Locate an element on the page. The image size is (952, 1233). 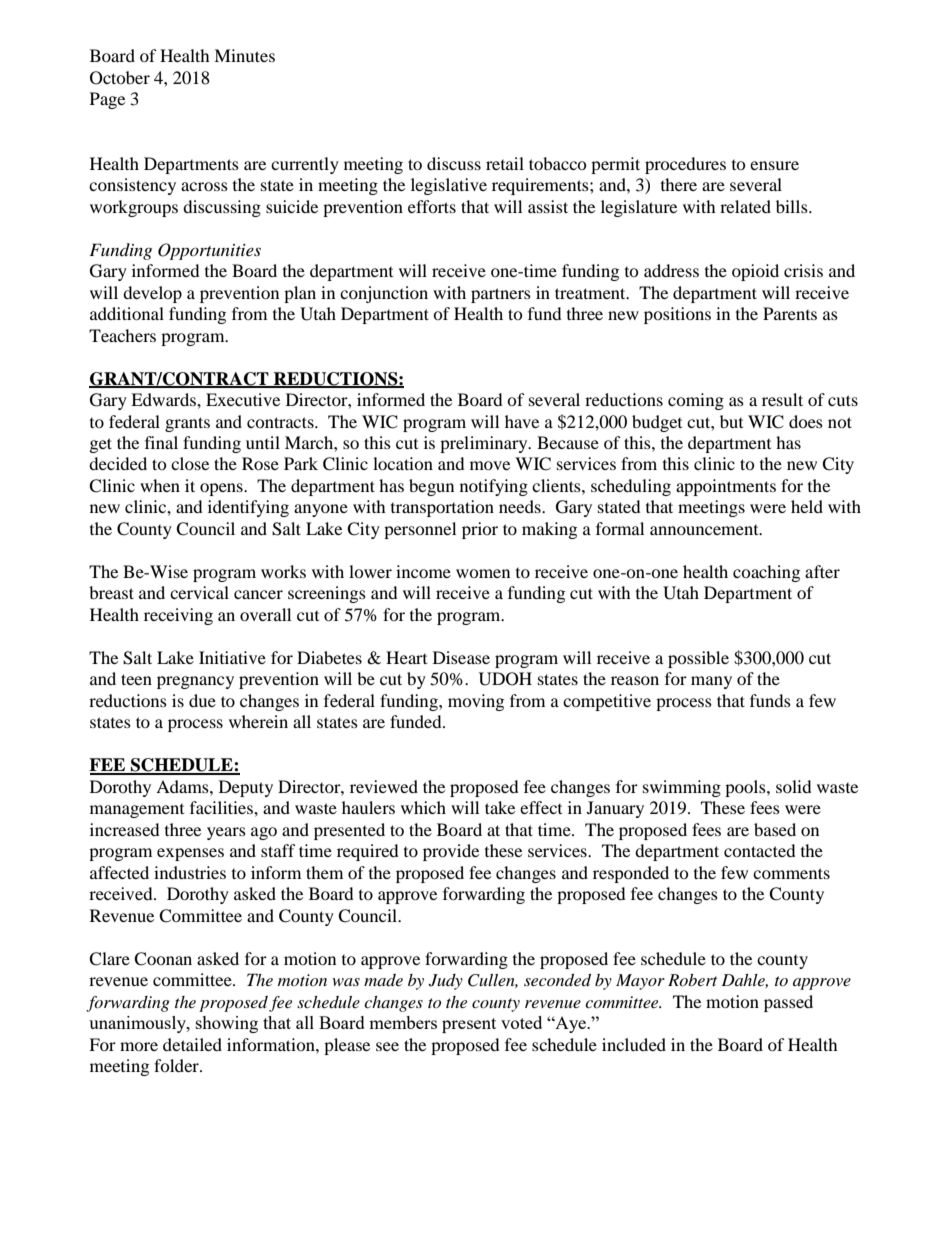
Adams is located at coordinates (183, 786).
